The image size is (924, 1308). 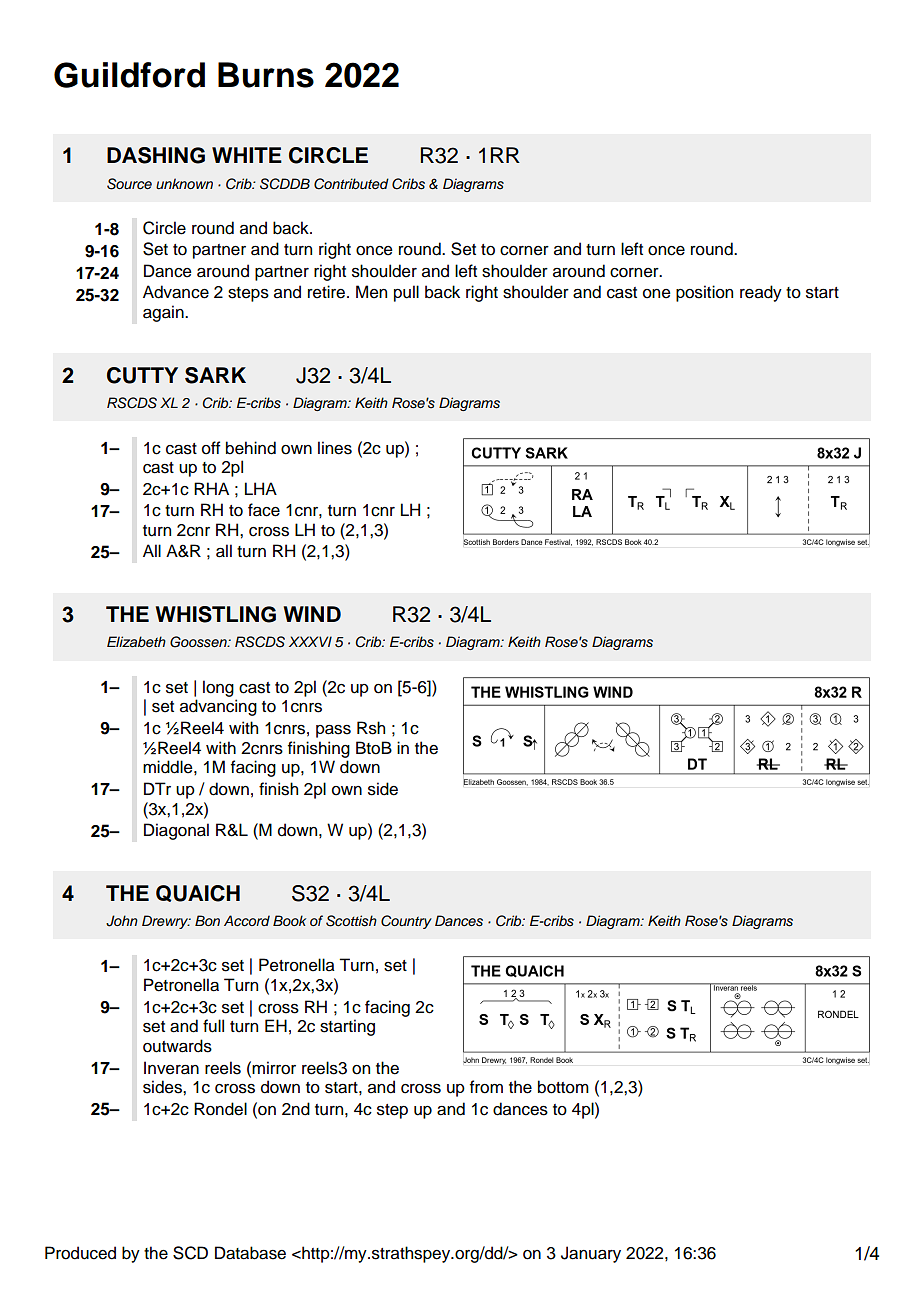 I want to click on Country, so click(x=406, y=922).
